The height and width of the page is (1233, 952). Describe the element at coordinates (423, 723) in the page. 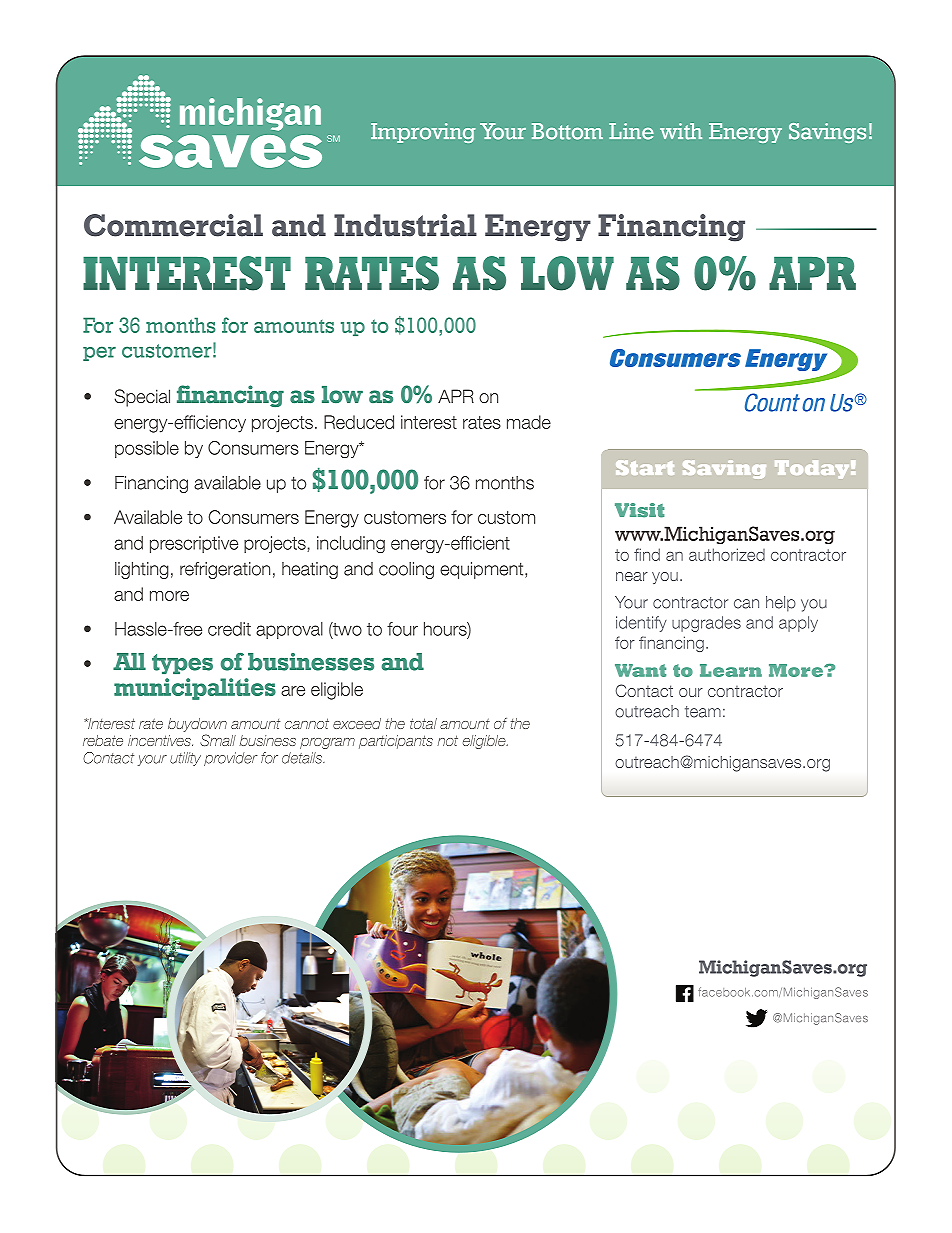

I see `total` at that location.
